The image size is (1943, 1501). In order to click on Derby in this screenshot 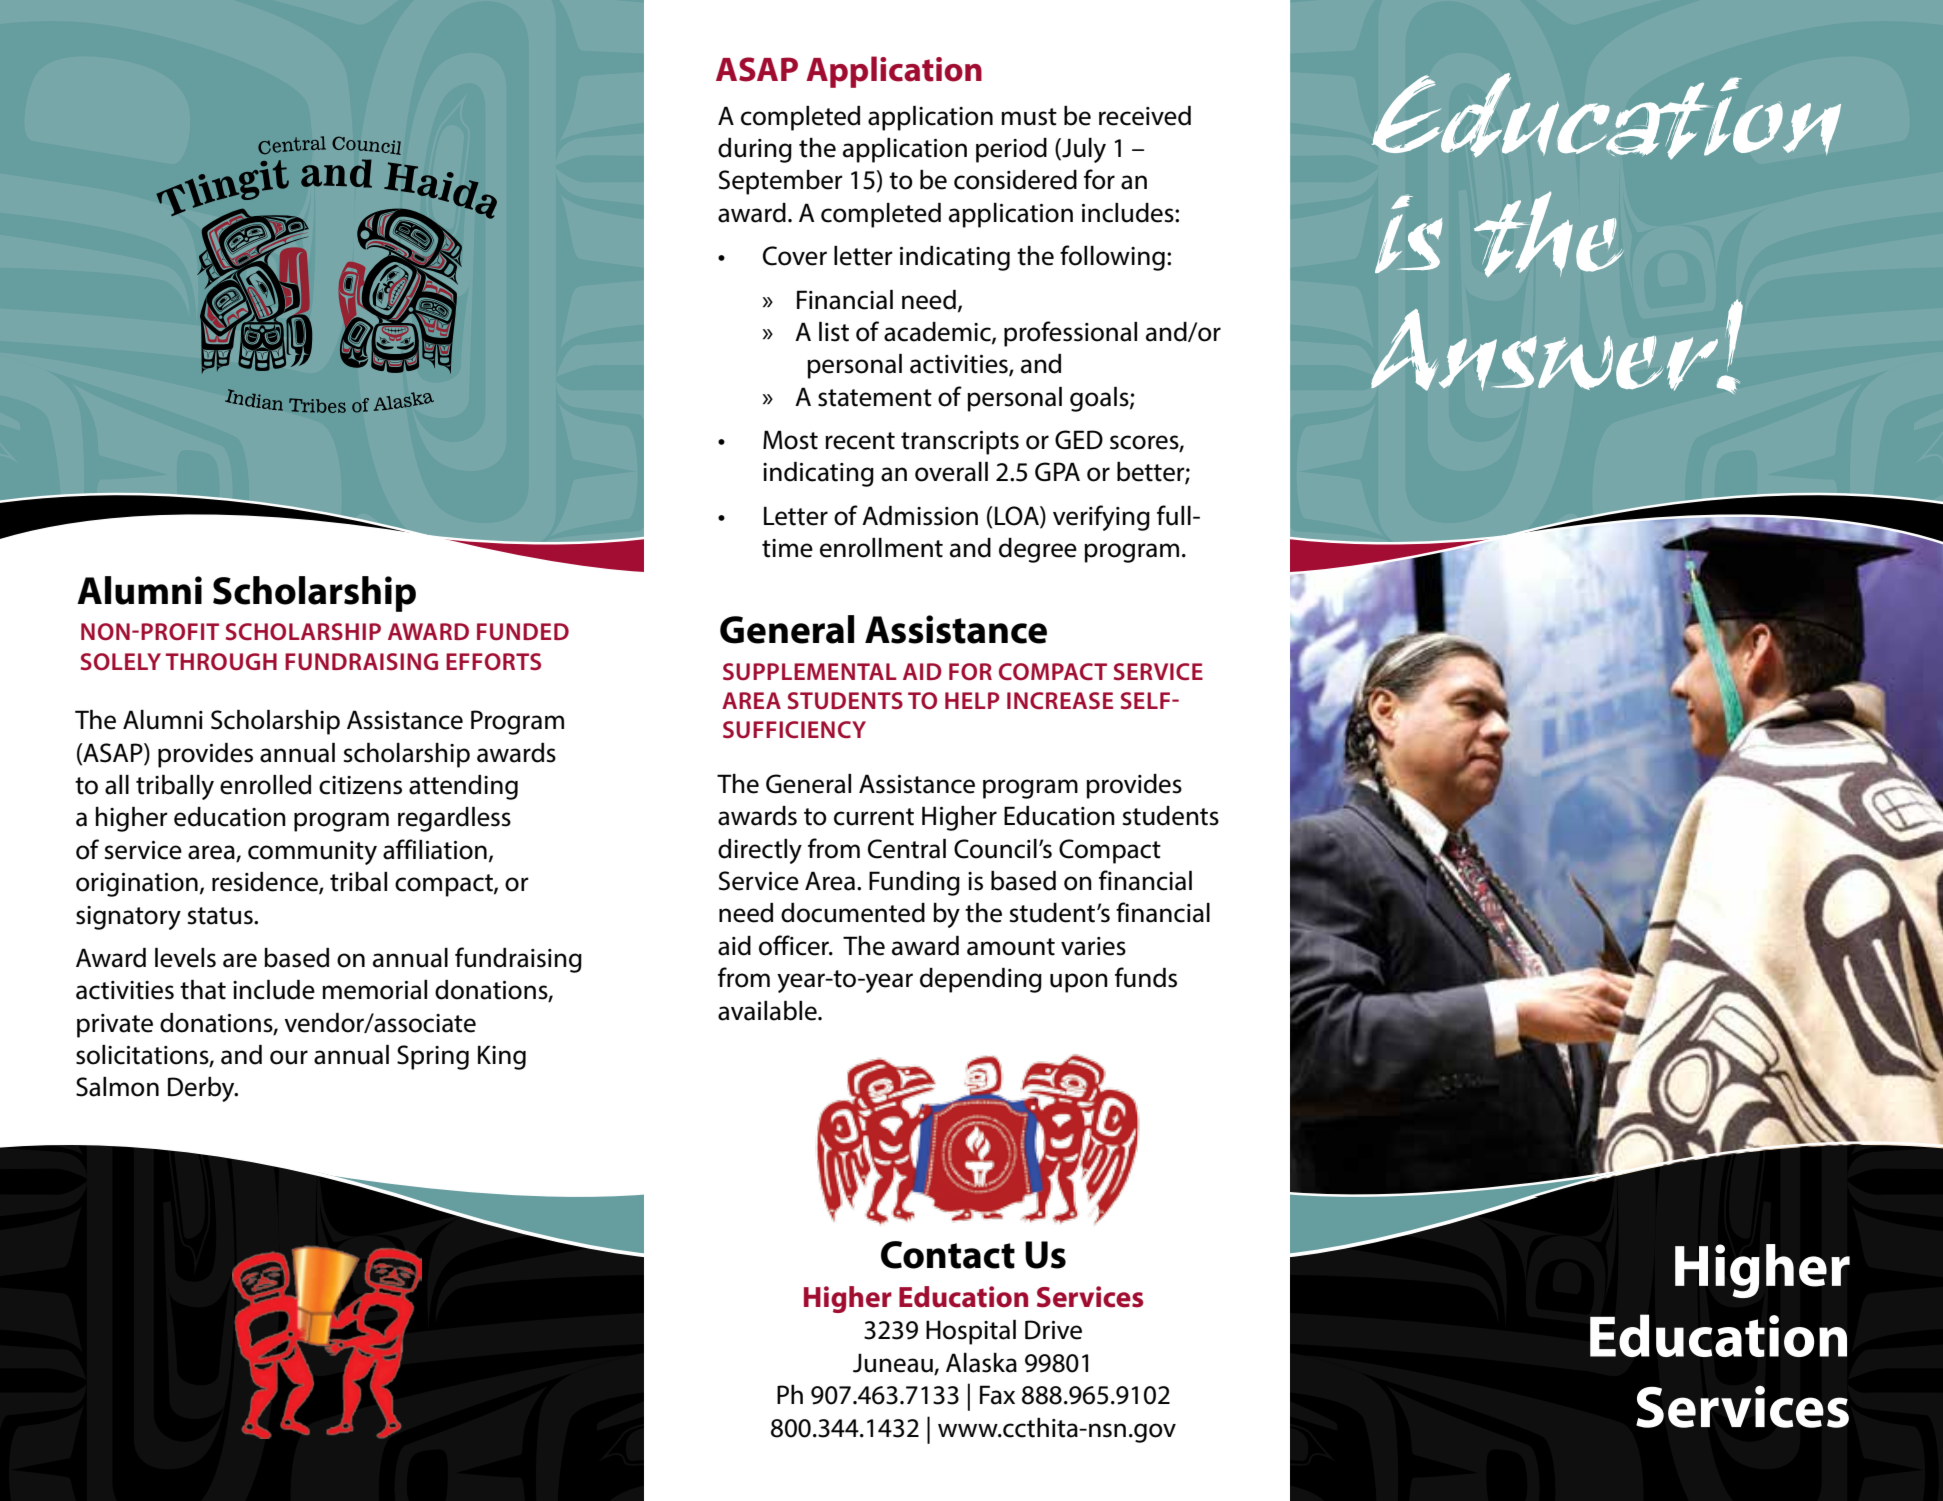, I will do `click(202, 1089)`.
